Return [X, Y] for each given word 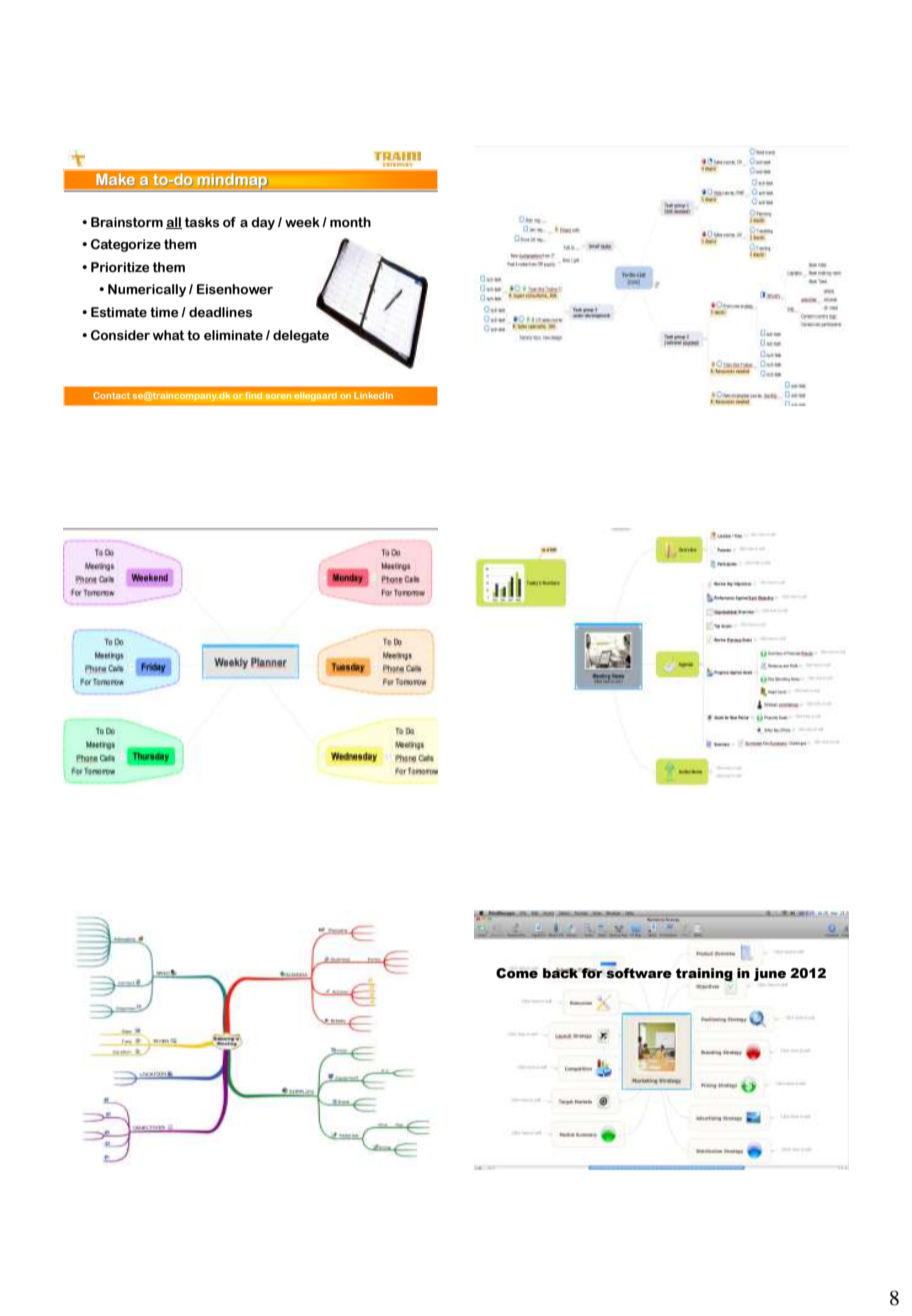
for [592, 972]
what [169, 335]
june [770, 974]
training [704, 975]
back [562, 973]
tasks [202, 222]
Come [517, 973]
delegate [301, 336]
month [350, 222]
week [302, 222]
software [638, 972]
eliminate [233, 335]
